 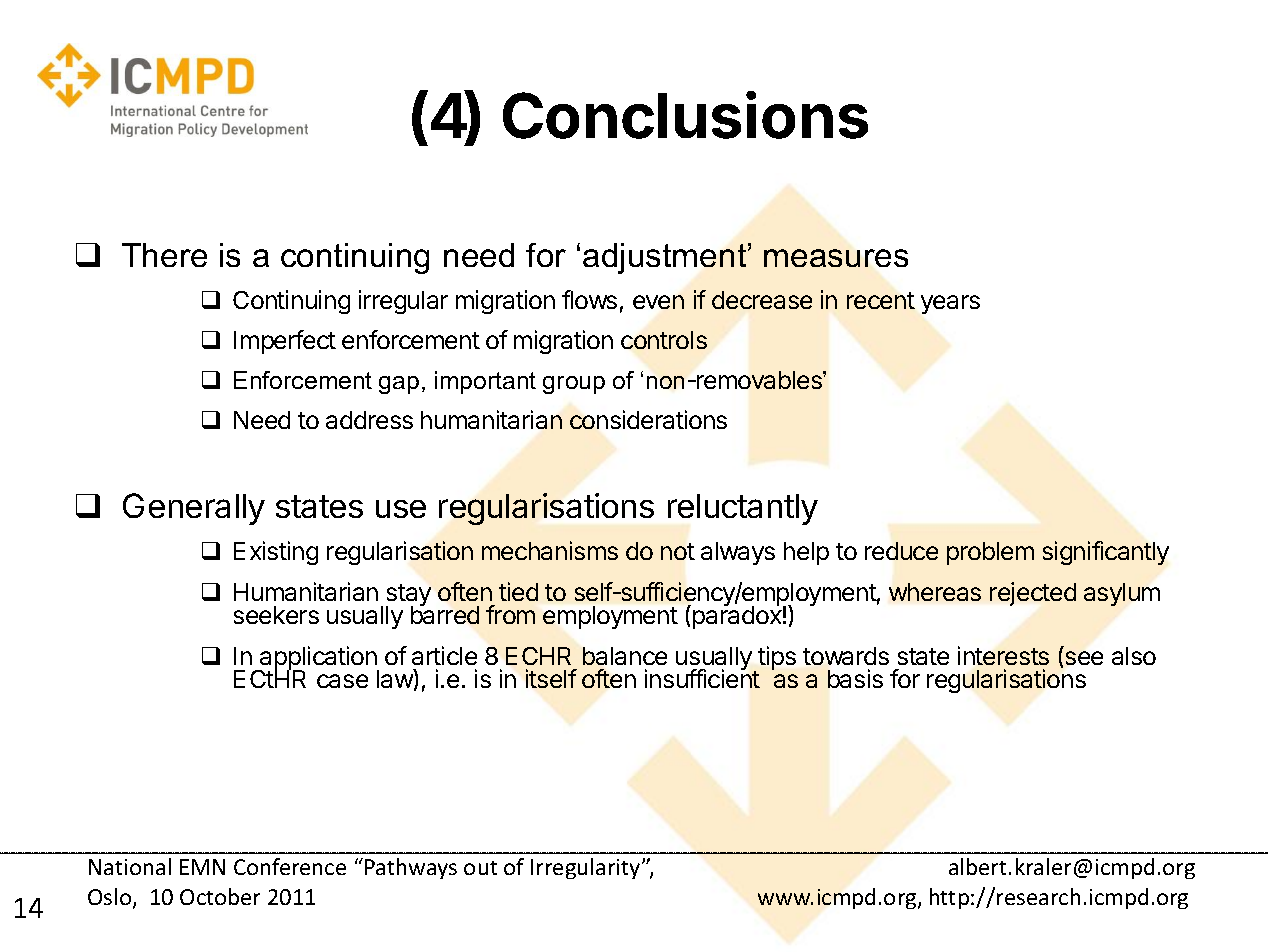 What do you see at coordinates (220, 896) in the screenshot?
I see `October` at bounding box center [220, 896].
